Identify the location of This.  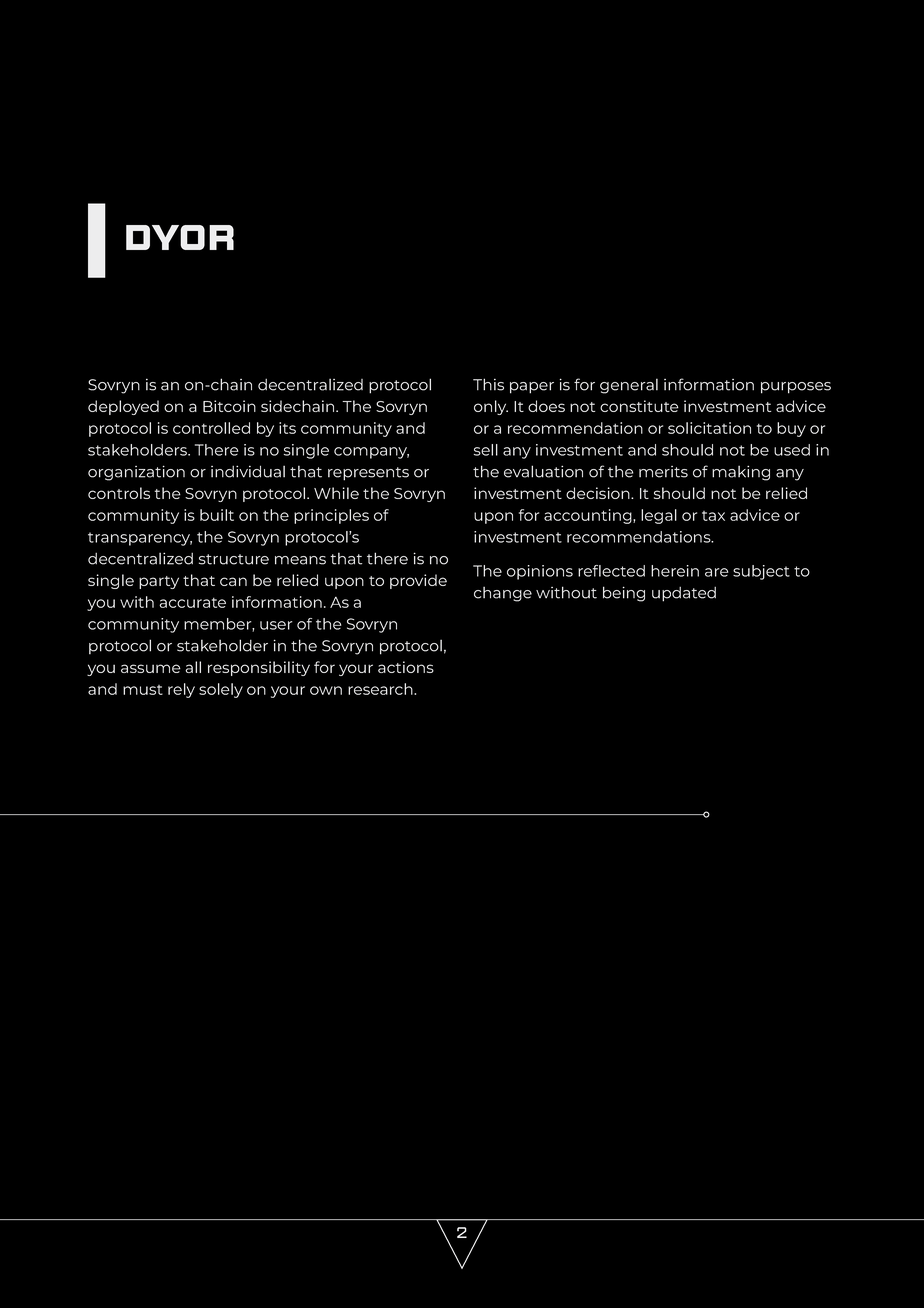
(488, 384).
